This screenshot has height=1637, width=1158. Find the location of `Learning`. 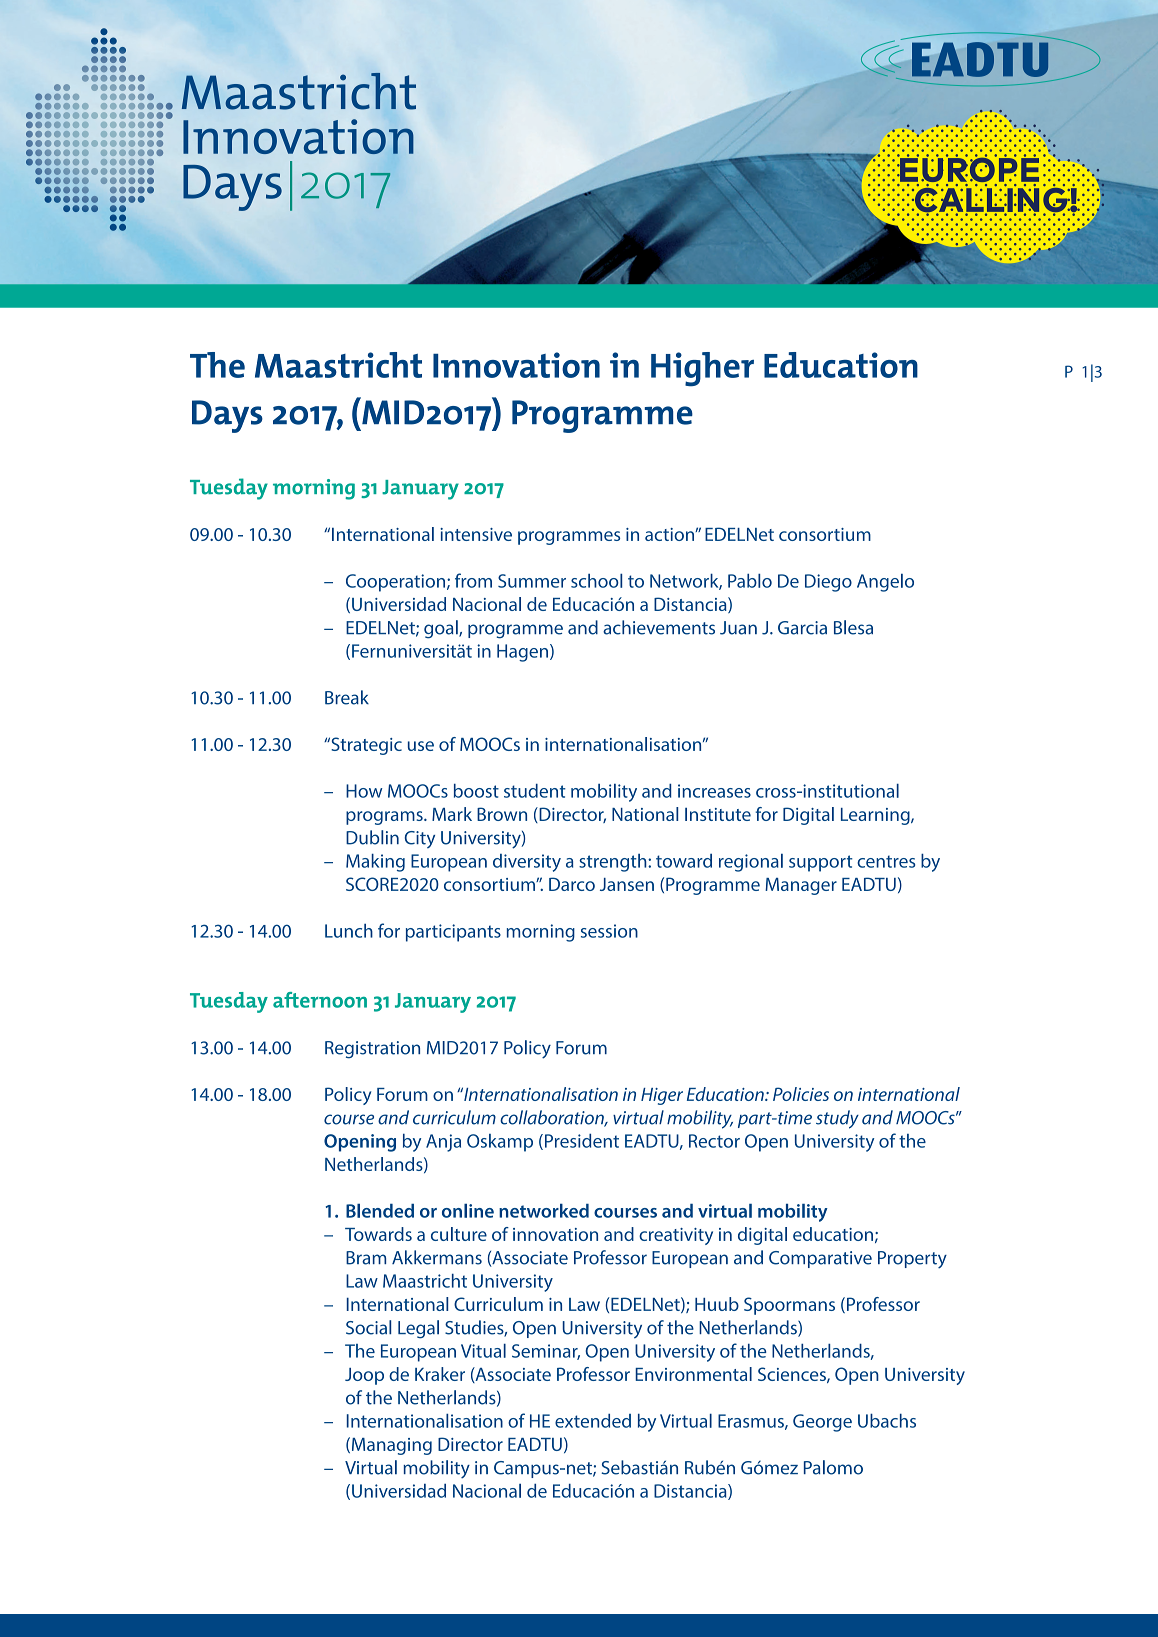

Learning is located at coordinates (876, 816).
